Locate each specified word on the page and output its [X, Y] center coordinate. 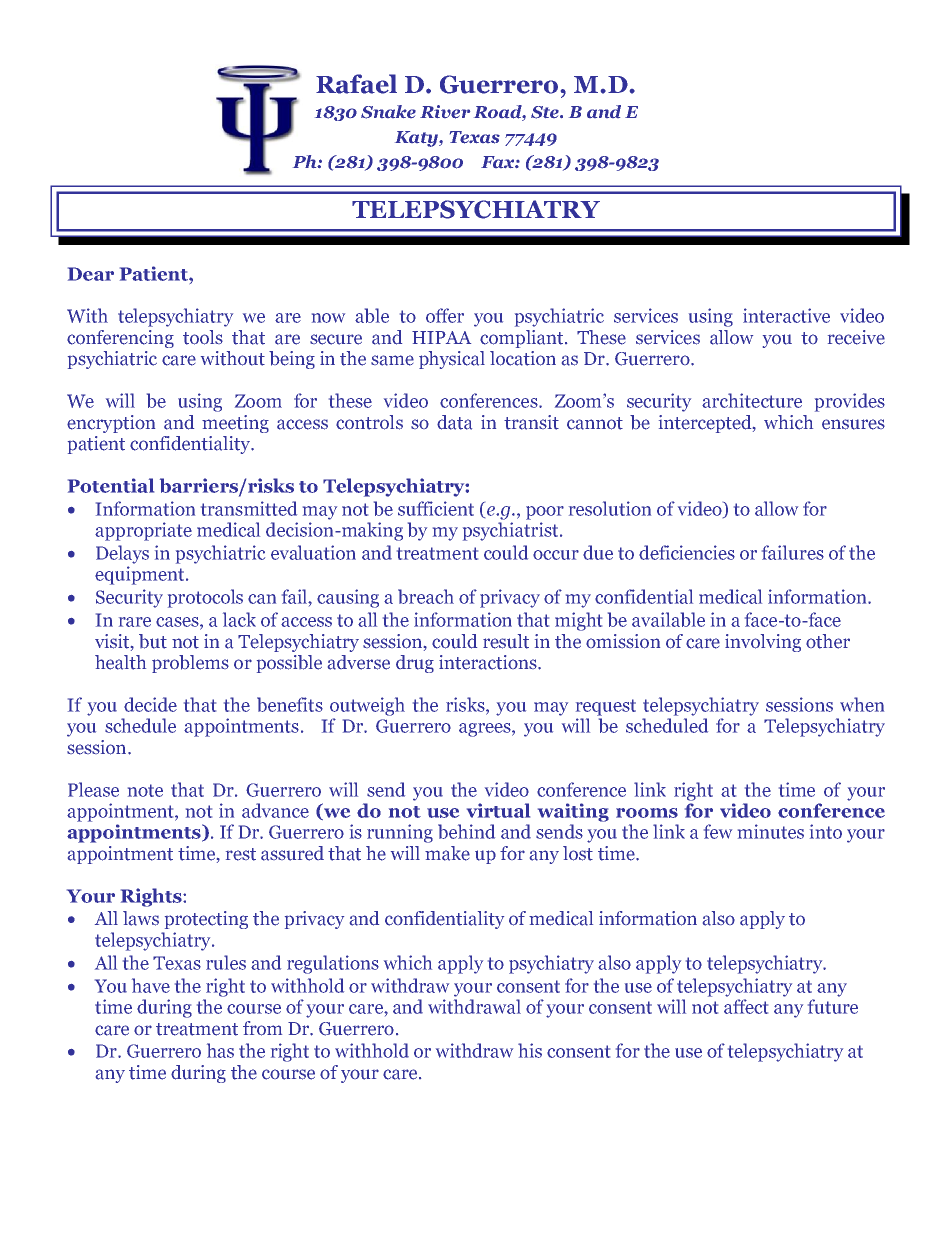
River [445, 112]
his [530, 1050]
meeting [235, 424]
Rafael [356, 84]
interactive [786, 315]
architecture [752, 400]
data [454, 422]
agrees [486, 730]
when [862, 704]
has [220, 1050]
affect [746, 1006]
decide [150, 704]
